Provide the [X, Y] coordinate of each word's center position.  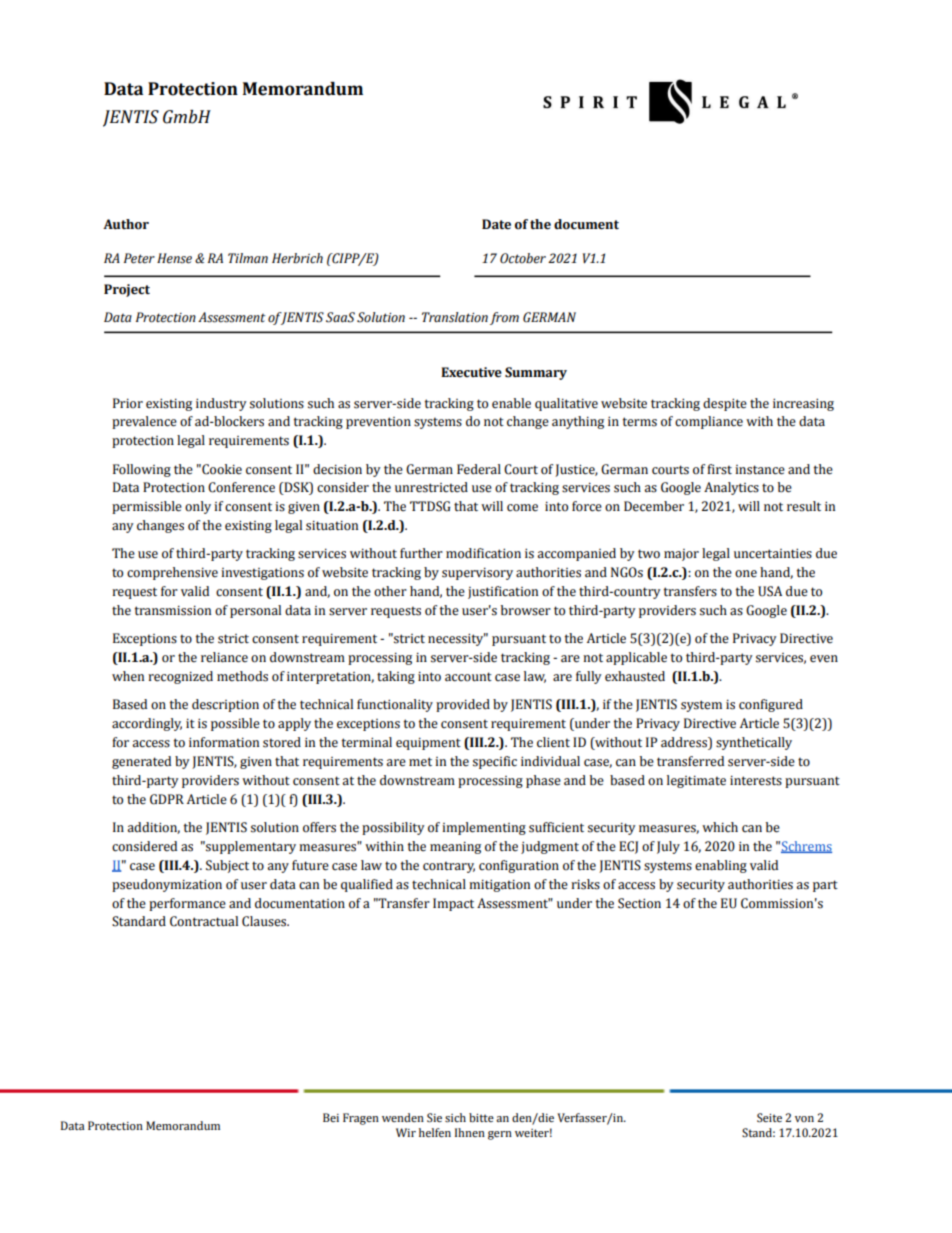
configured [771, 705]
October [523, 258]
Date [496, 224]
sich [455, 1117]
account [468, 677]
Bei [331, 1117]
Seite [769, 1118]
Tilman [248, 258]
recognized [180, 677]
